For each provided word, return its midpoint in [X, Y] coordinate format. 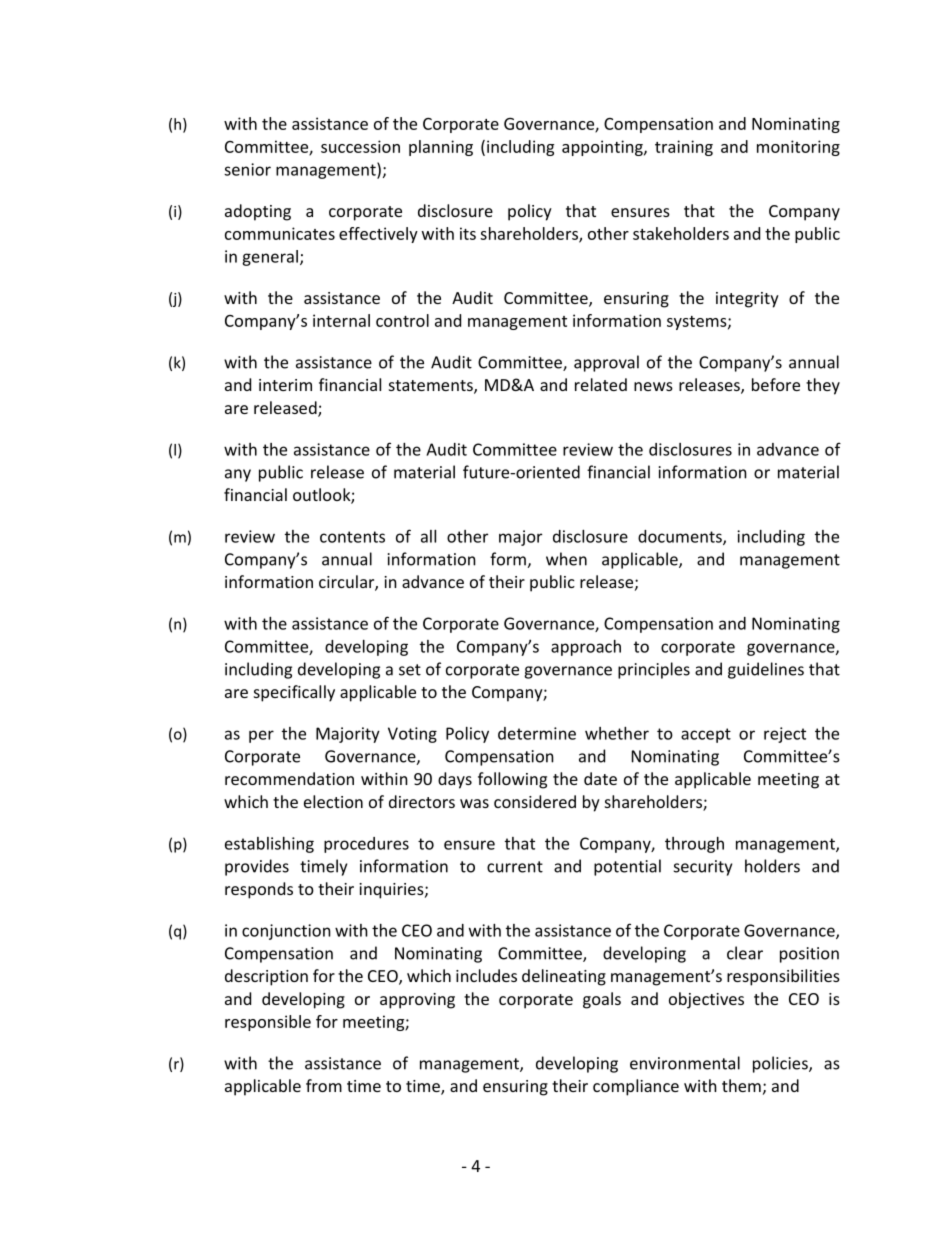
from [324, 1085]
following [512, 780]
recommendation [289, 778]
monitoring [798, 148]
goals [602, 1000]
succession [360, 146]
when [566, 559]
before [776, 384]
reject [785, 735]
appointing [603, 148]
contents [352, 537]
